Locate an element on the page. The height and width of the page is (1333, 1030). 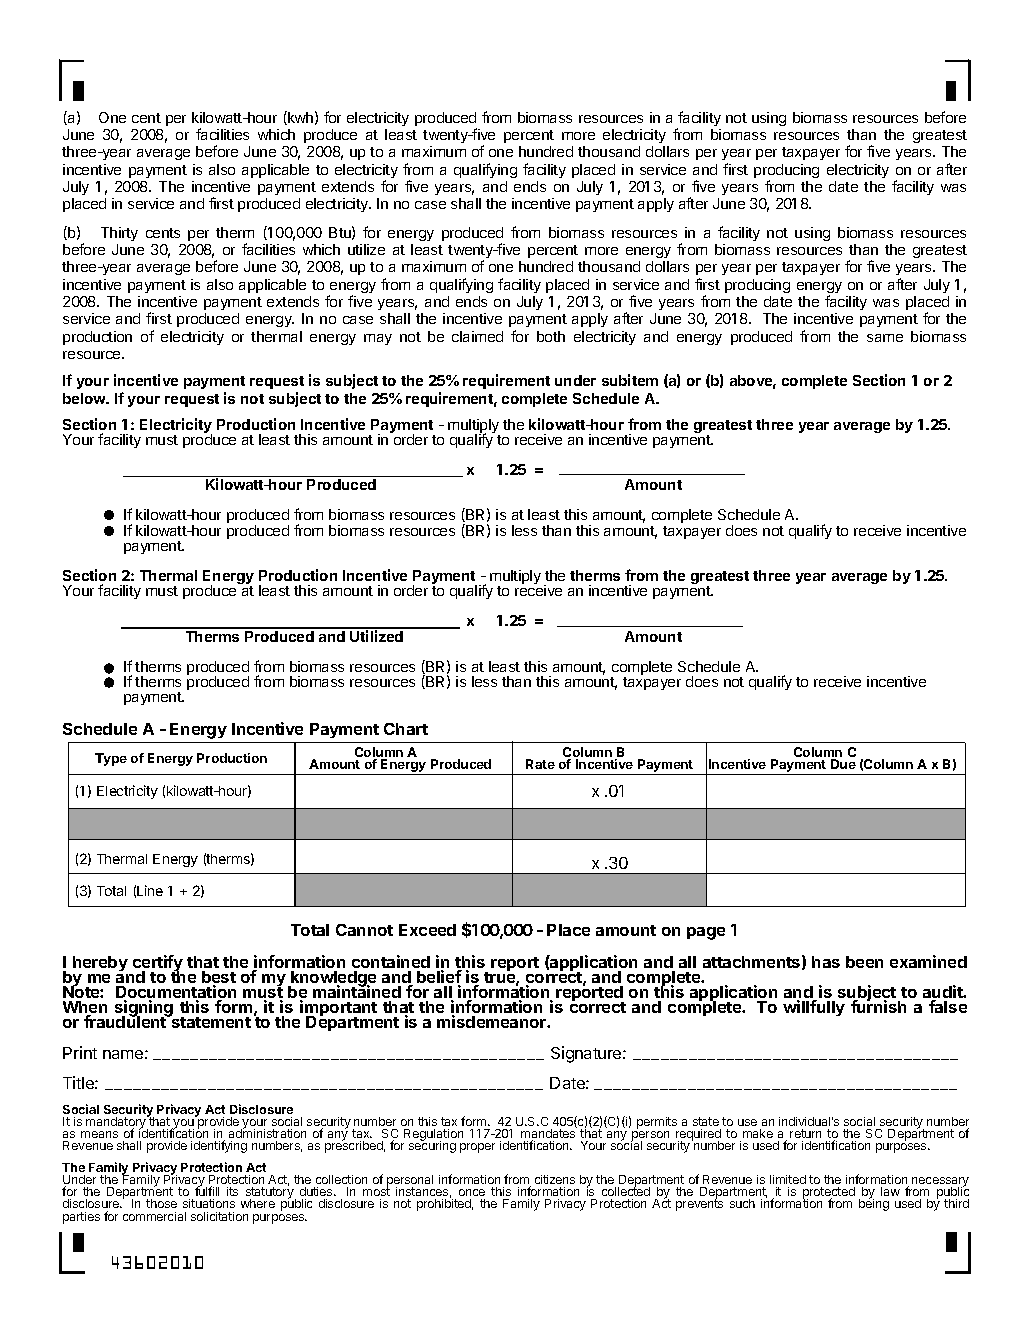
citizens is located at coordinates (555, 1179).
